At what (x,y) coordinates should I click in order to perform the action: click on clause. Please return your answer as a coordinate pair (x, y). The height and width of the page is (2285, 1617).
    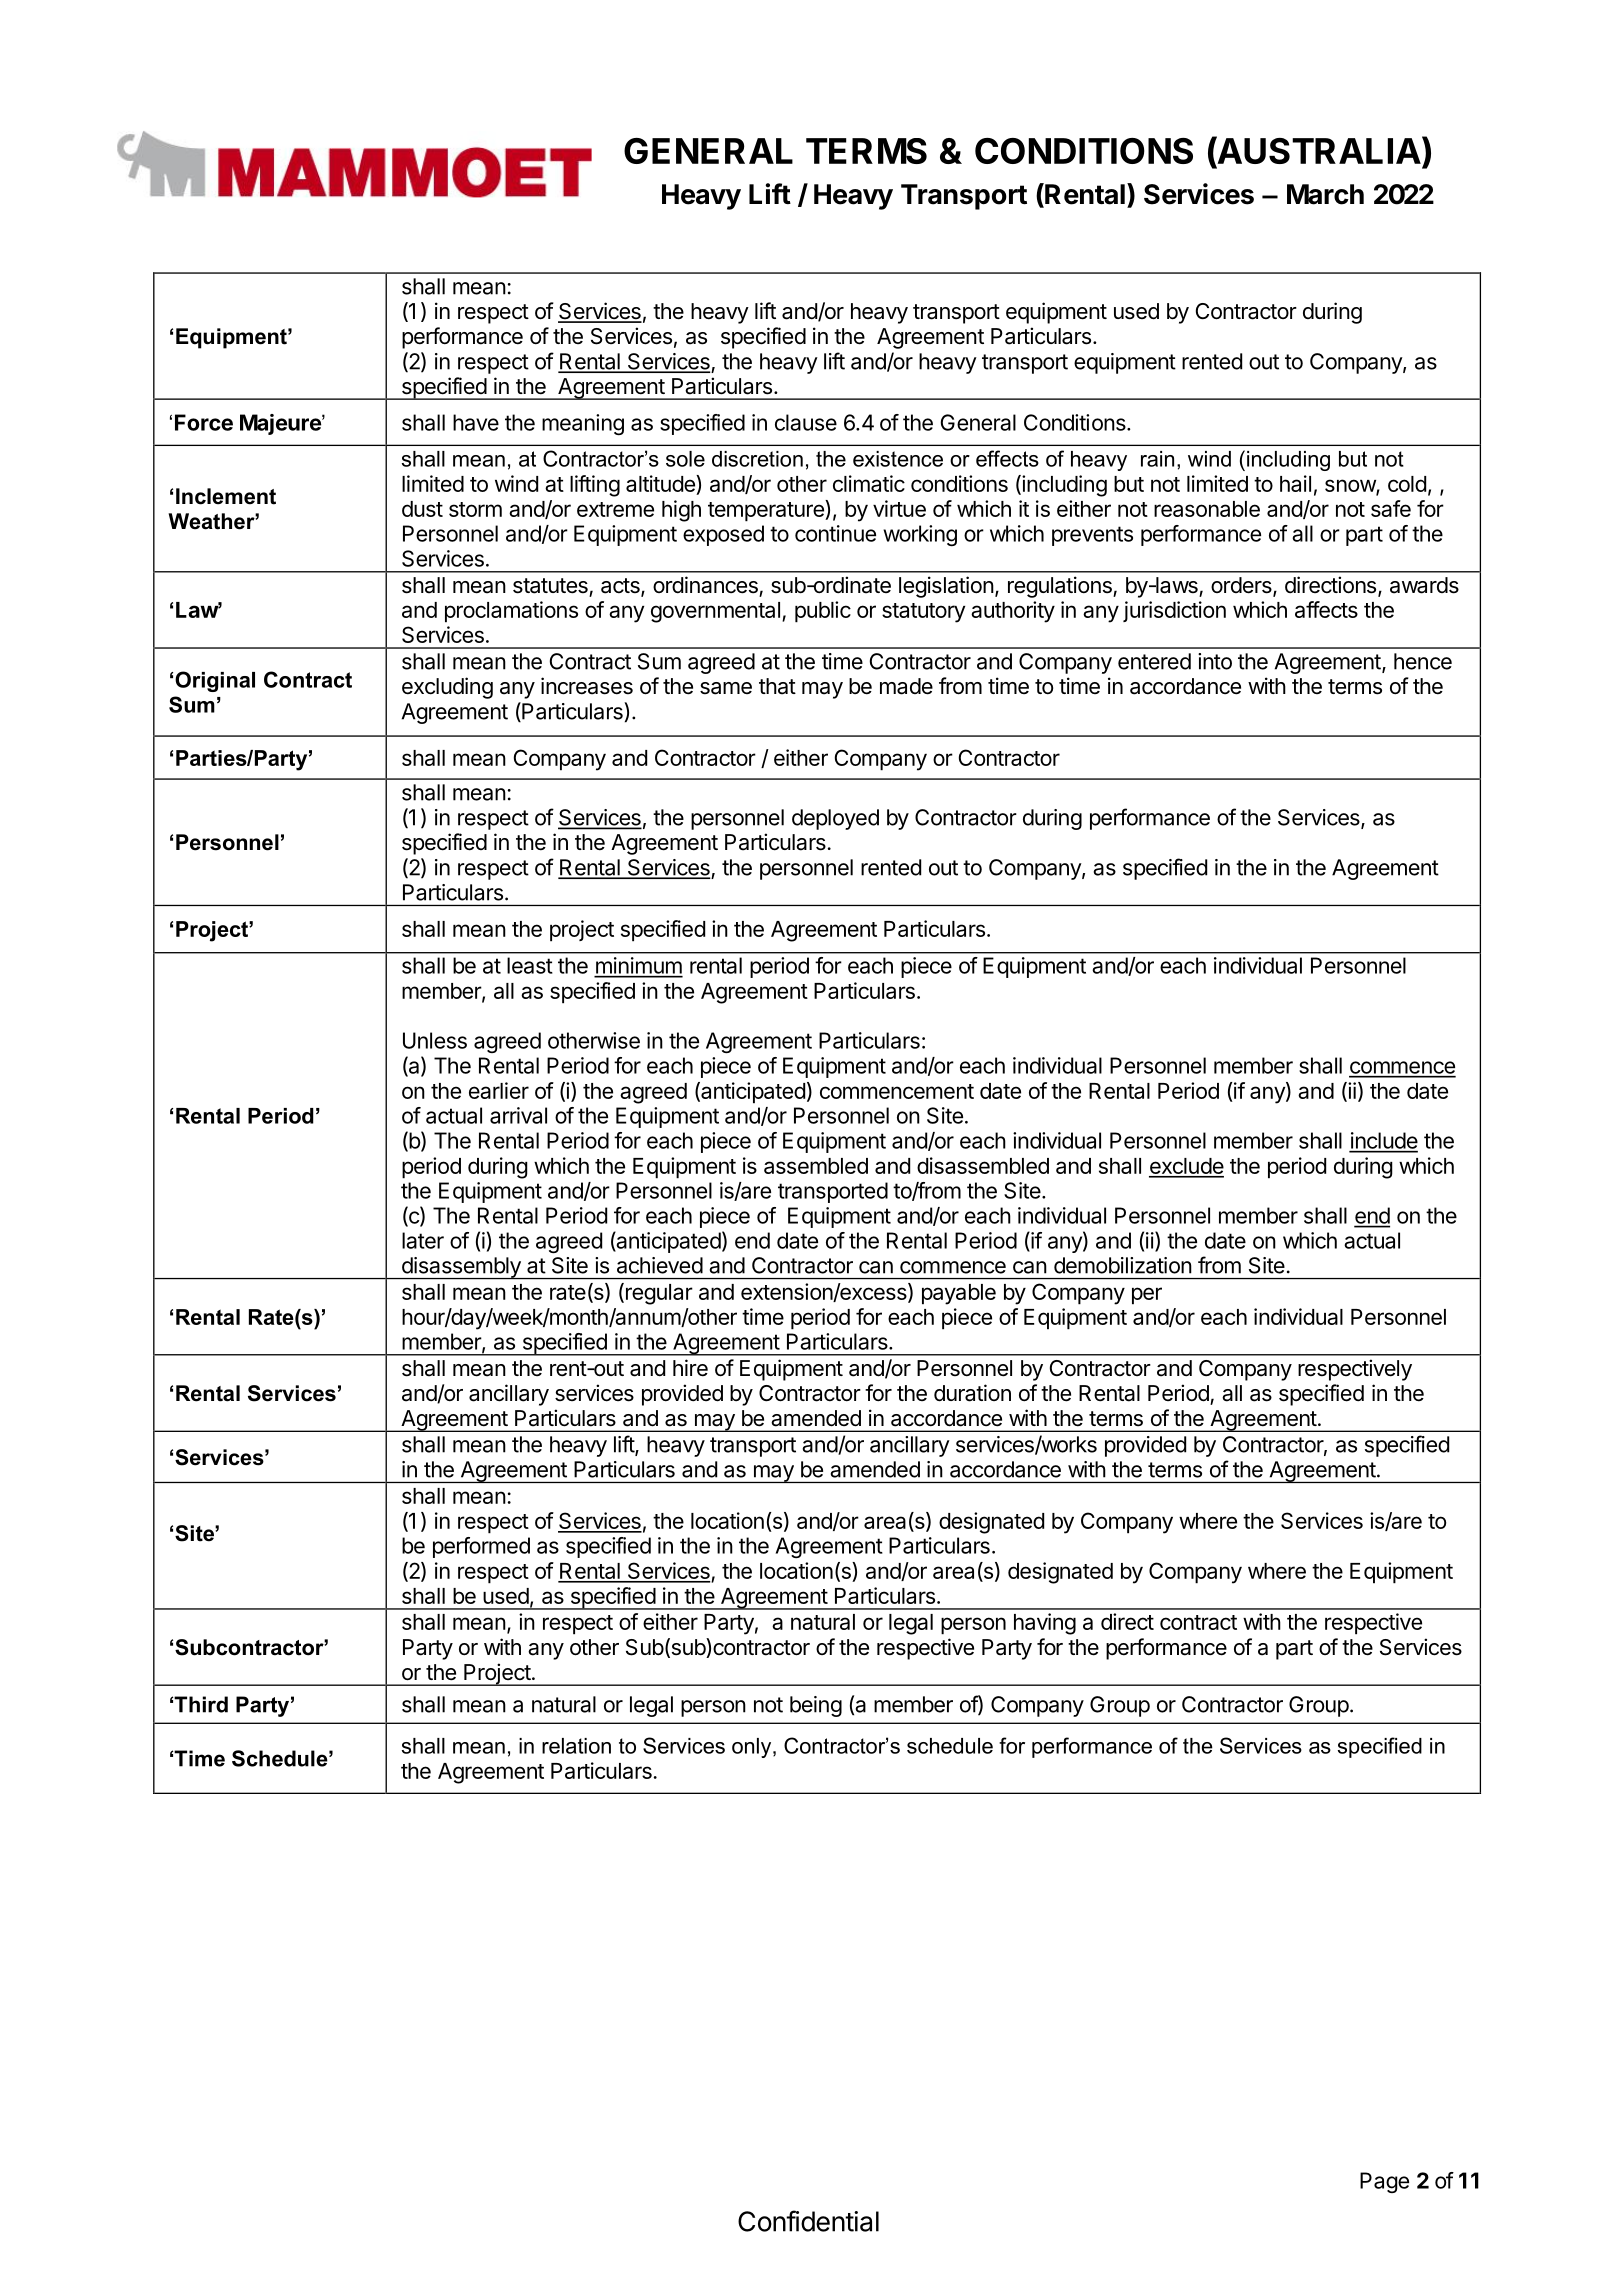
    Looking at the image, I should click on (806, 422).
